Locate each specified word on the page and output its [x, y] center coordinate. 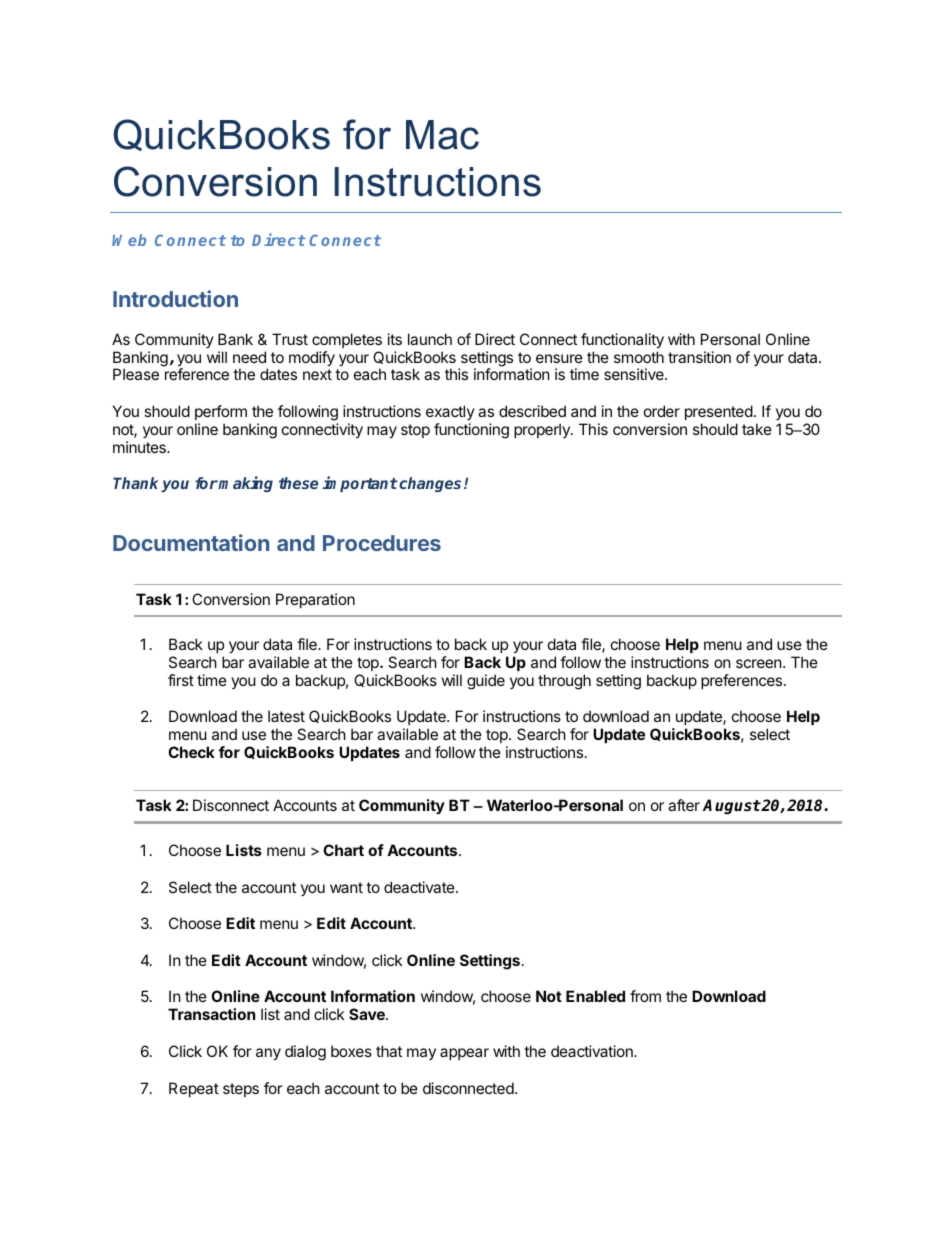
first [181, 680]
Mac [442, 135]
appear [464, 1054]
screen [760, 663]
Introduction [175, 298]
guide [486, 682]
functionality [622, 340]
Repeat [194, 1089]
